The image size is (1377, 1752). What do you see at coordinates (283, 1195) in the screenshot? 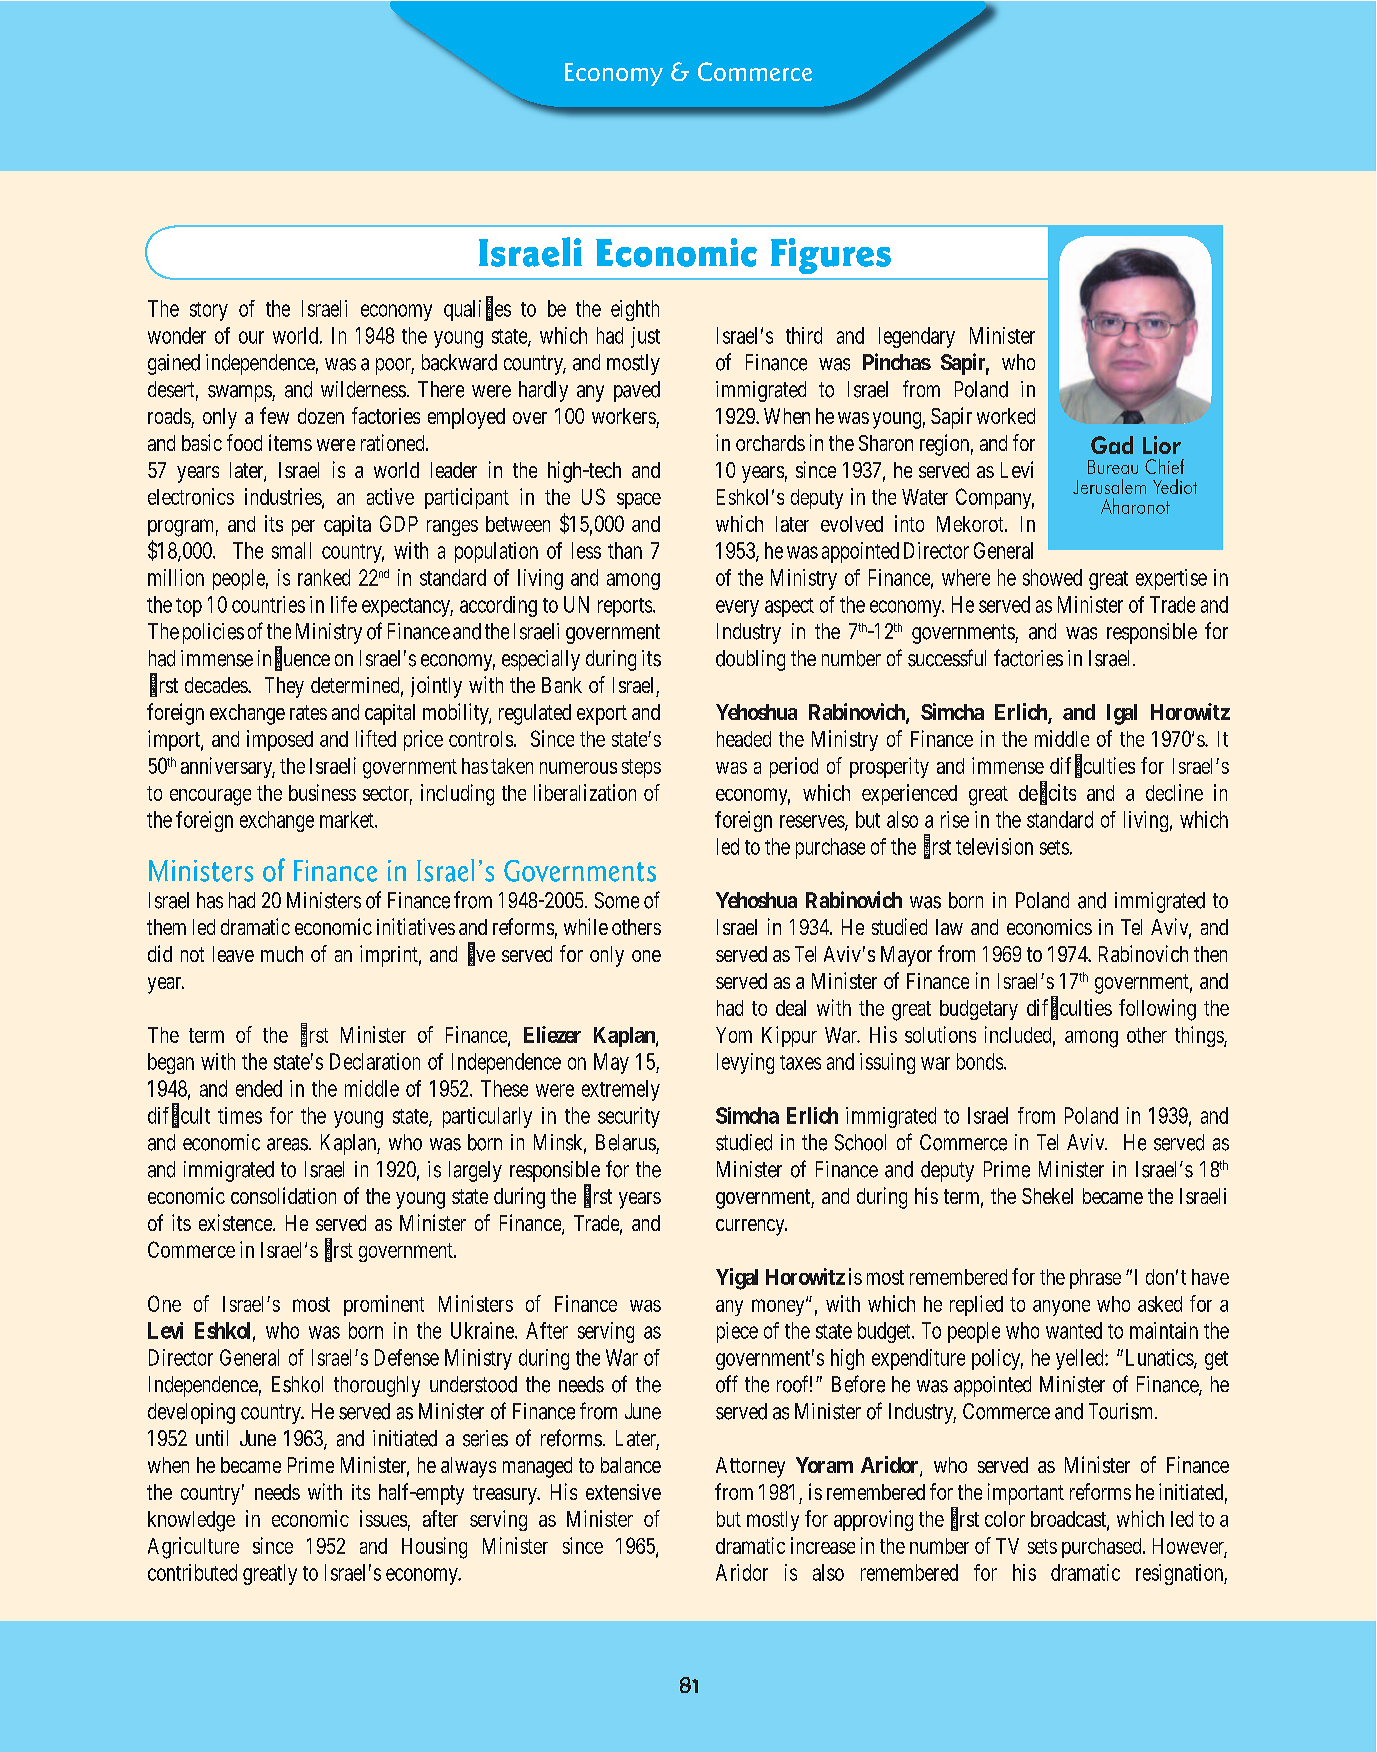
I see `consolidation` at bounding box center [283, 1195].
